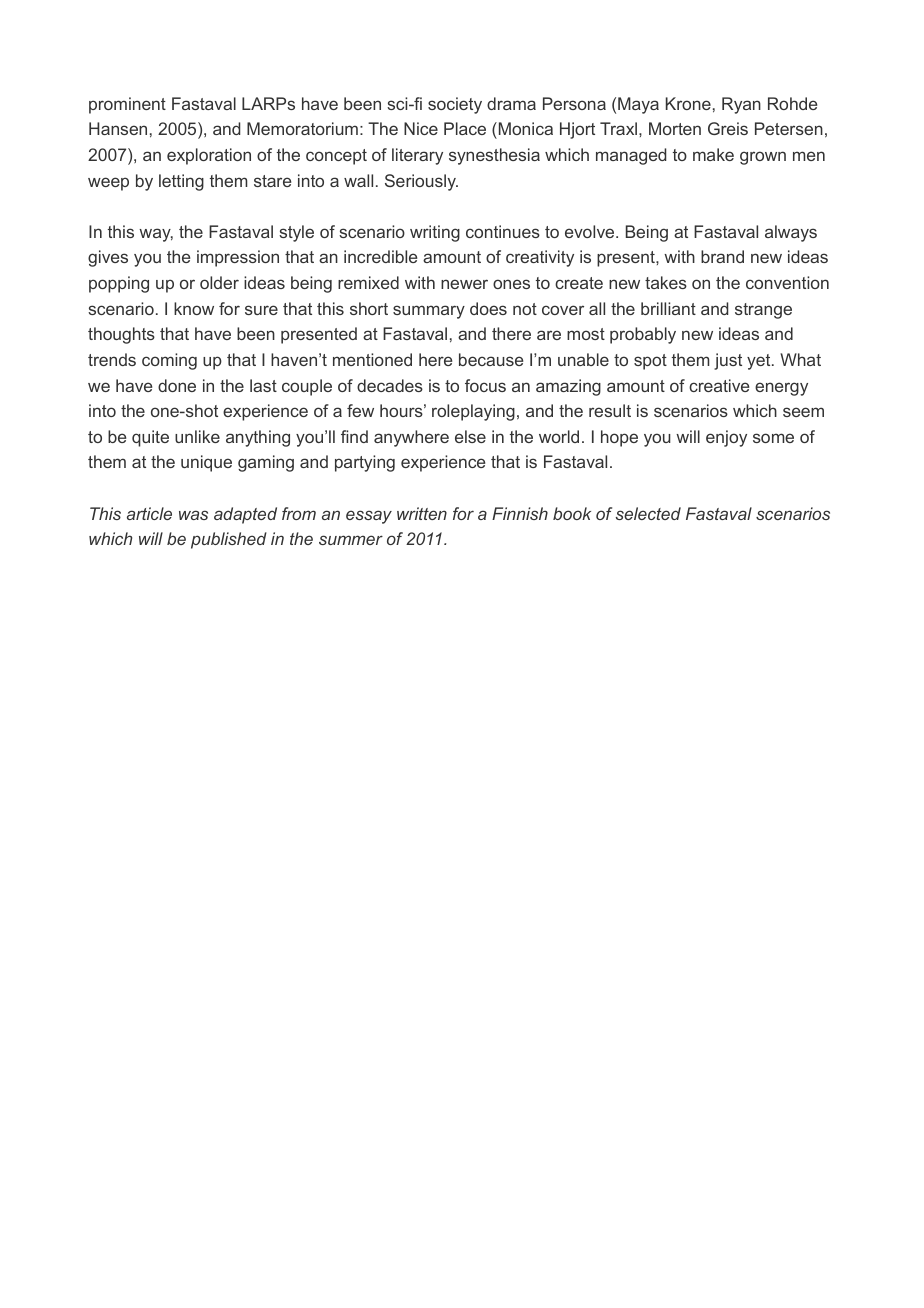 Image resolution: width=924 pixels, height=1308 pixels. Describe the element at coordinates (666, 282) in the document. I see `takes` at that location.
